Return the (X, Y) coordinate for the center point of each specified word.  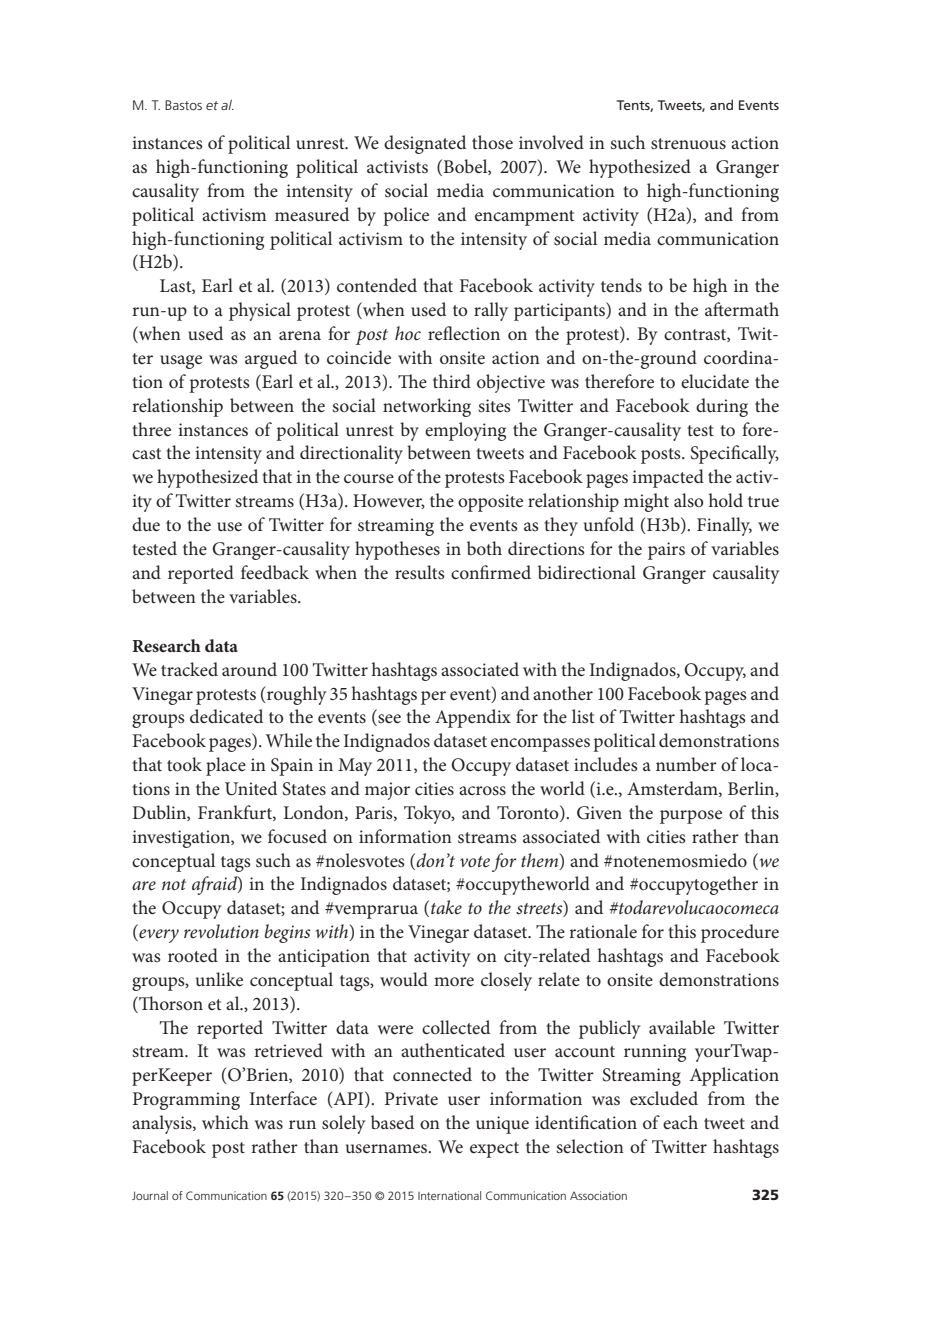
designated (425, 144)
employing (465, 431)
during (722, 407)
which (225, 1122)
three (151, 429)
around (249, 669)
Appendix (473, 718)
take (446, 907)
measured (312, 214)
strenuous (688, 143)
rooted (193, 955)
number (686, 764)
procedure (740, 933)
